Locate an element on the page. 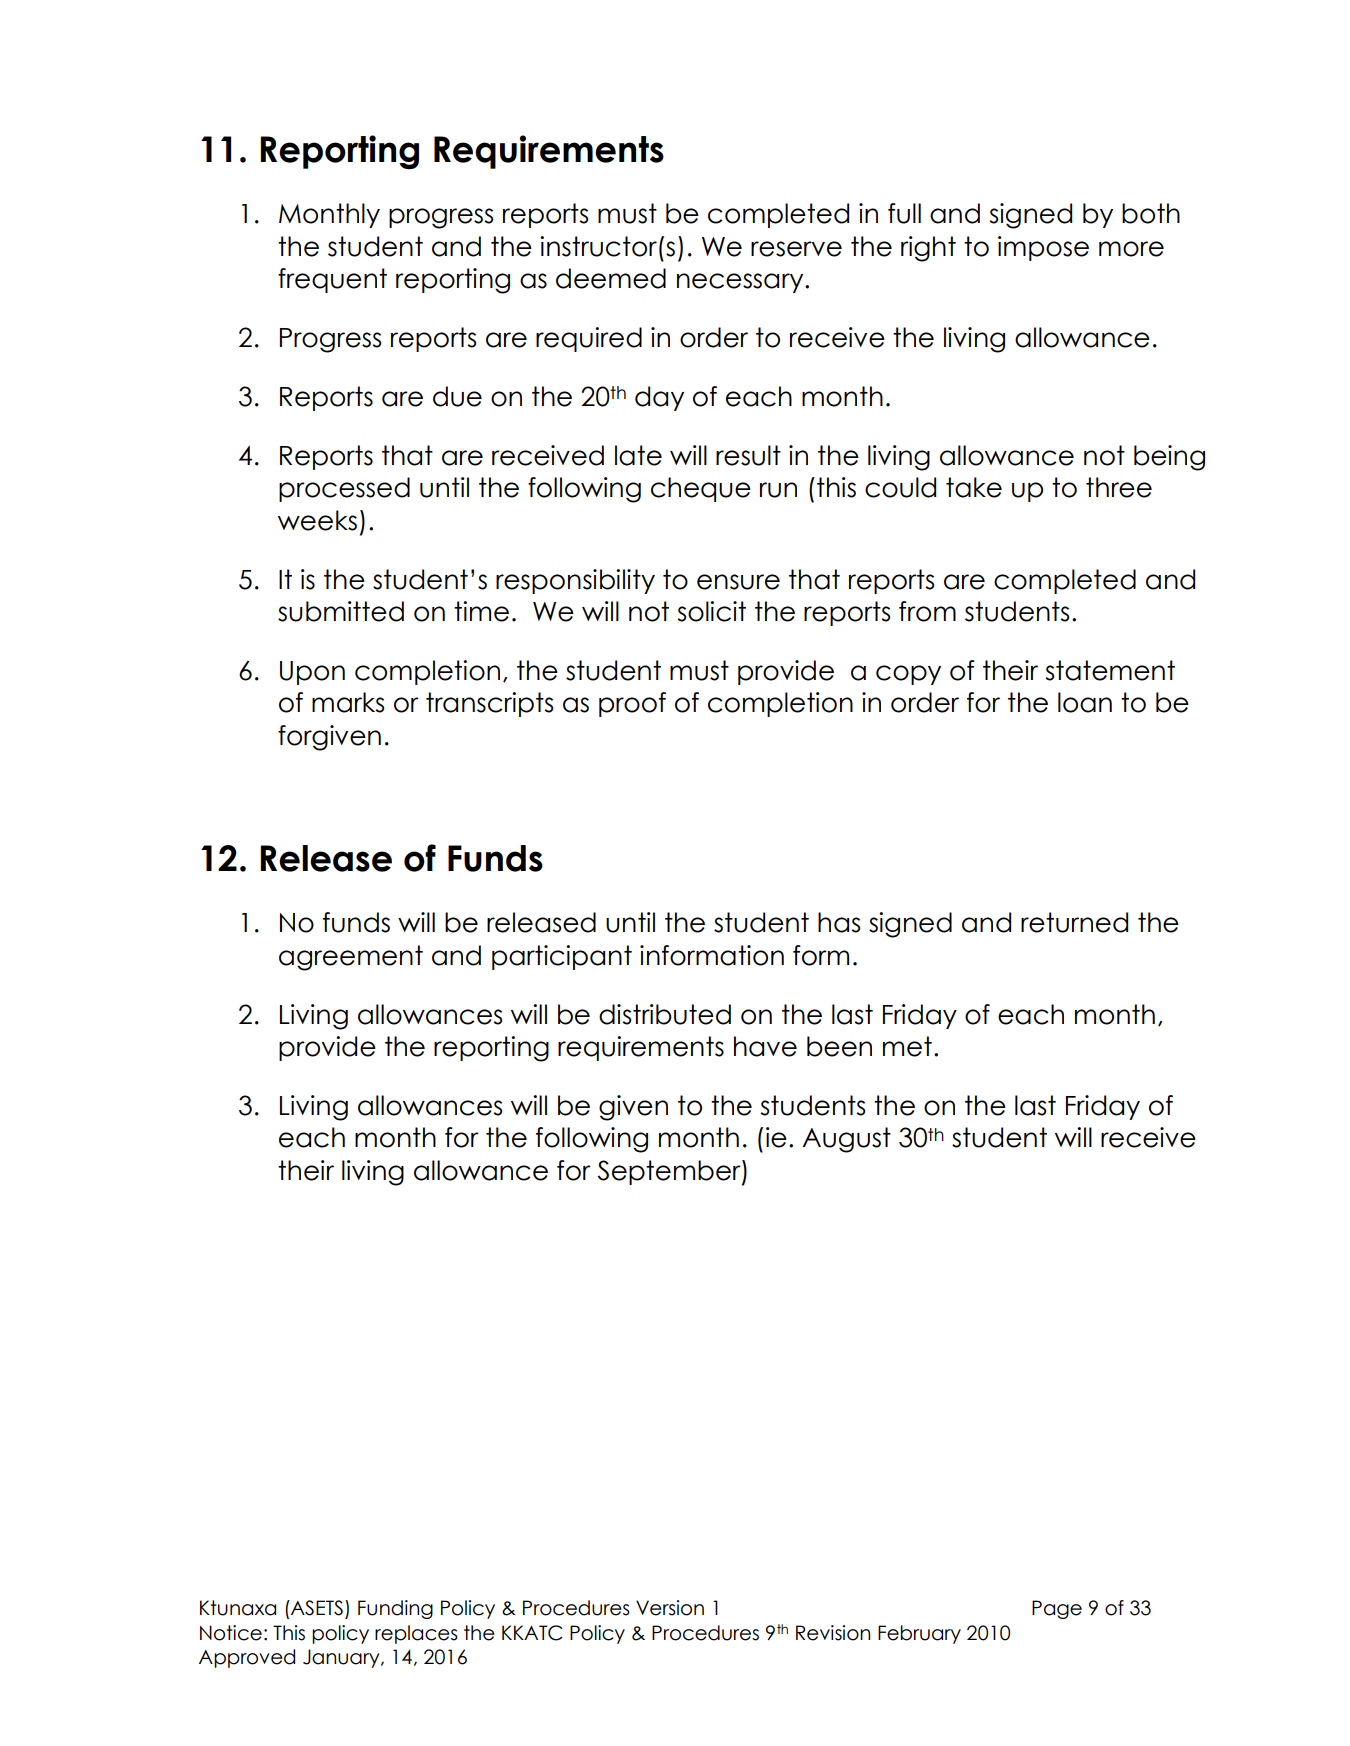 Image resolution: width=1350 pixels, height=1746 pixels. Funding is located at coordinates (395, 1609).
